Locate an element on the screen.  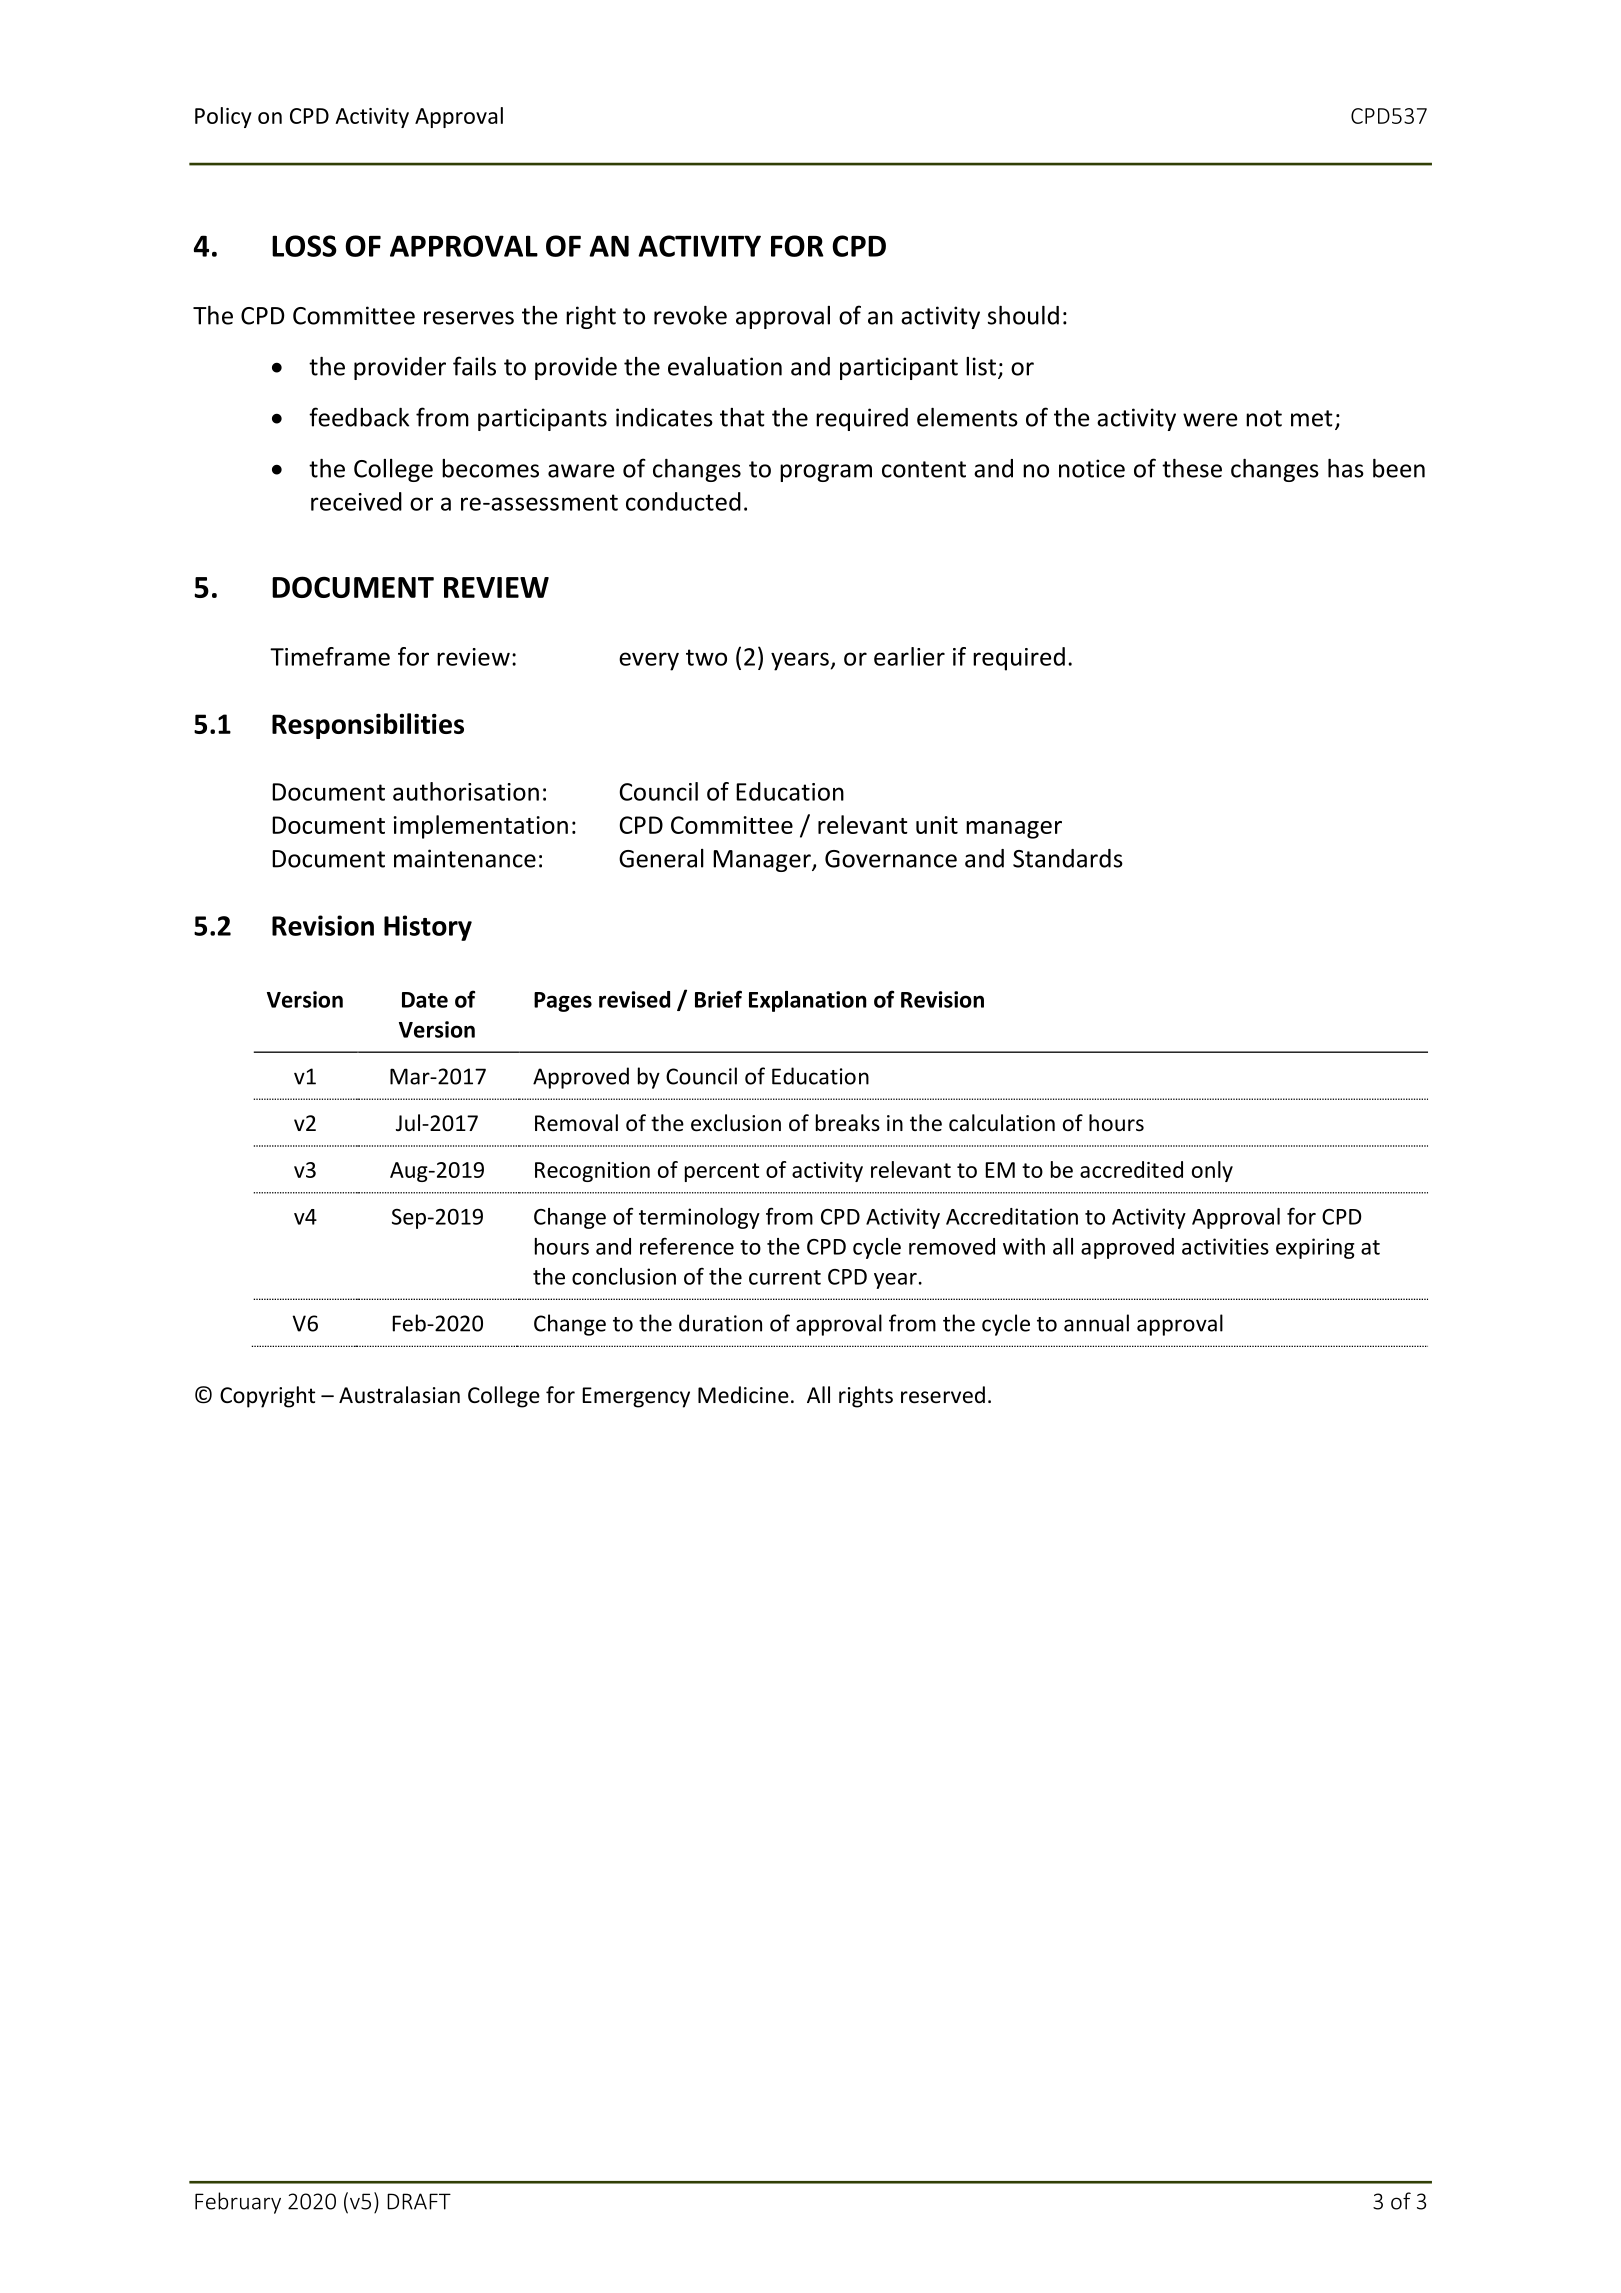
Timeframe is located at coordinates (330, 656).
